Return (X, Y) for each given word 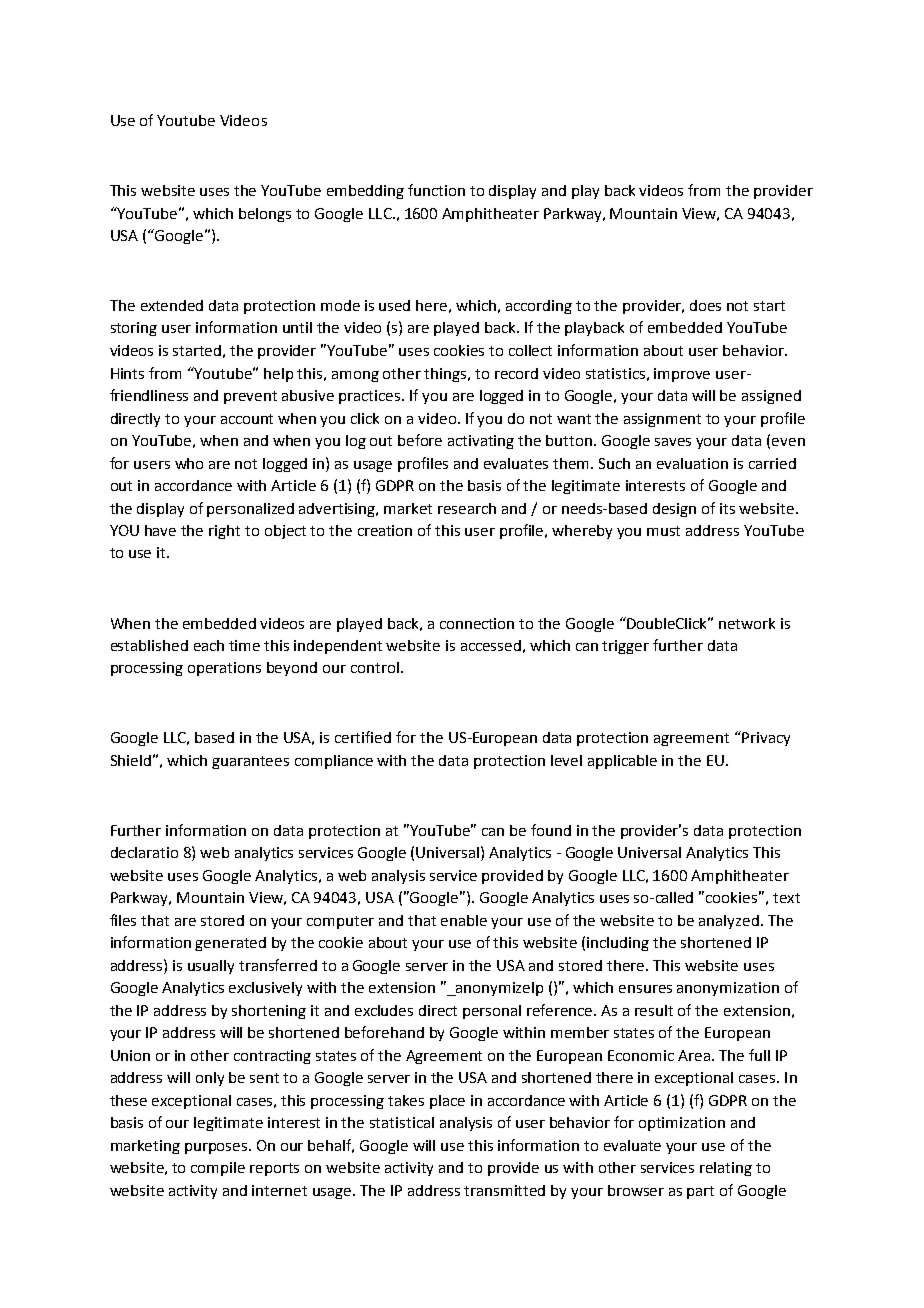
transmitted (504, 1190)
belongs (265, 215)
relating (726, 1169)
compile (218, 1169)
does (705, 305)
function (436, 190)
